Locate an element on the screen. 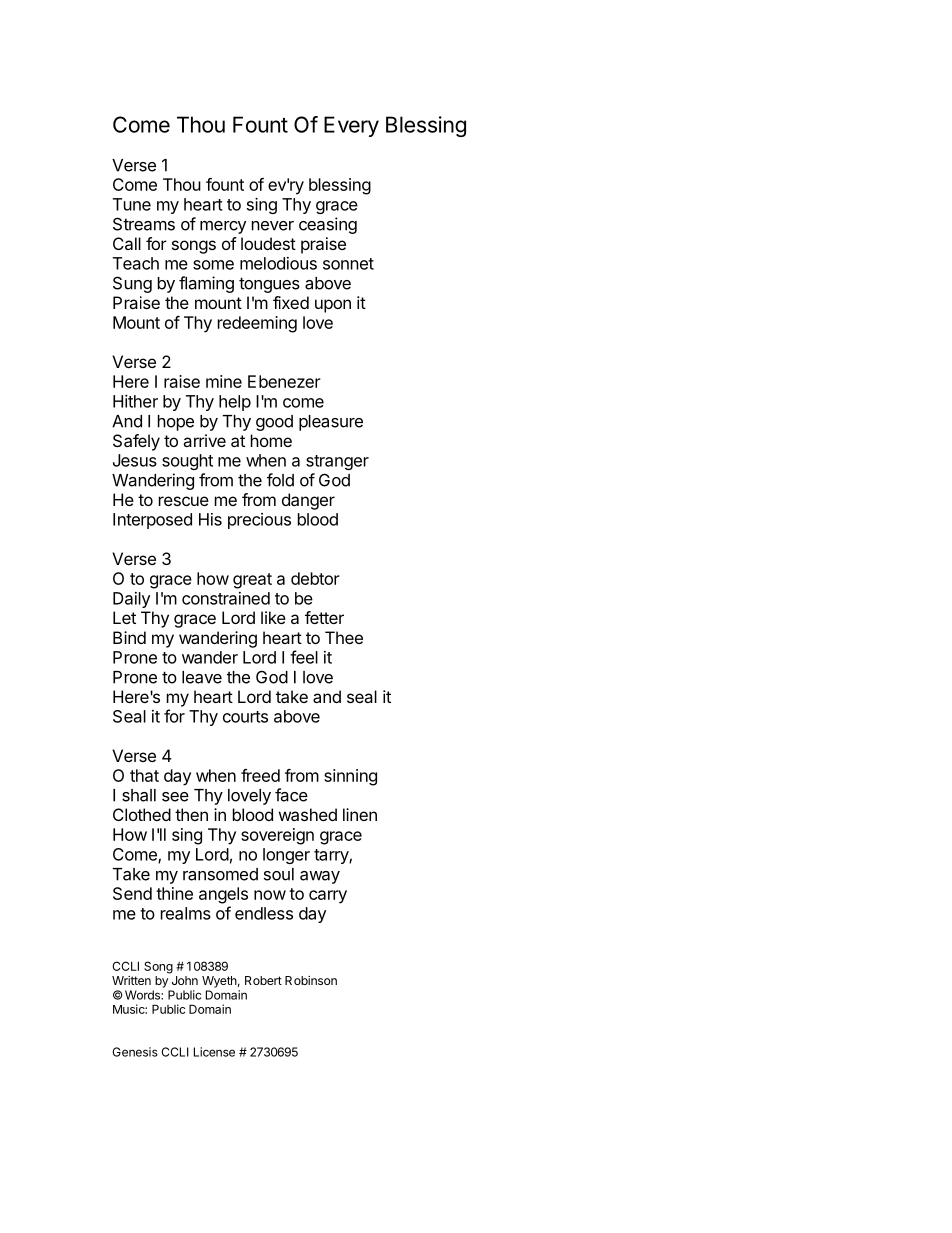  sinning is located at coordinates (350, 777).
